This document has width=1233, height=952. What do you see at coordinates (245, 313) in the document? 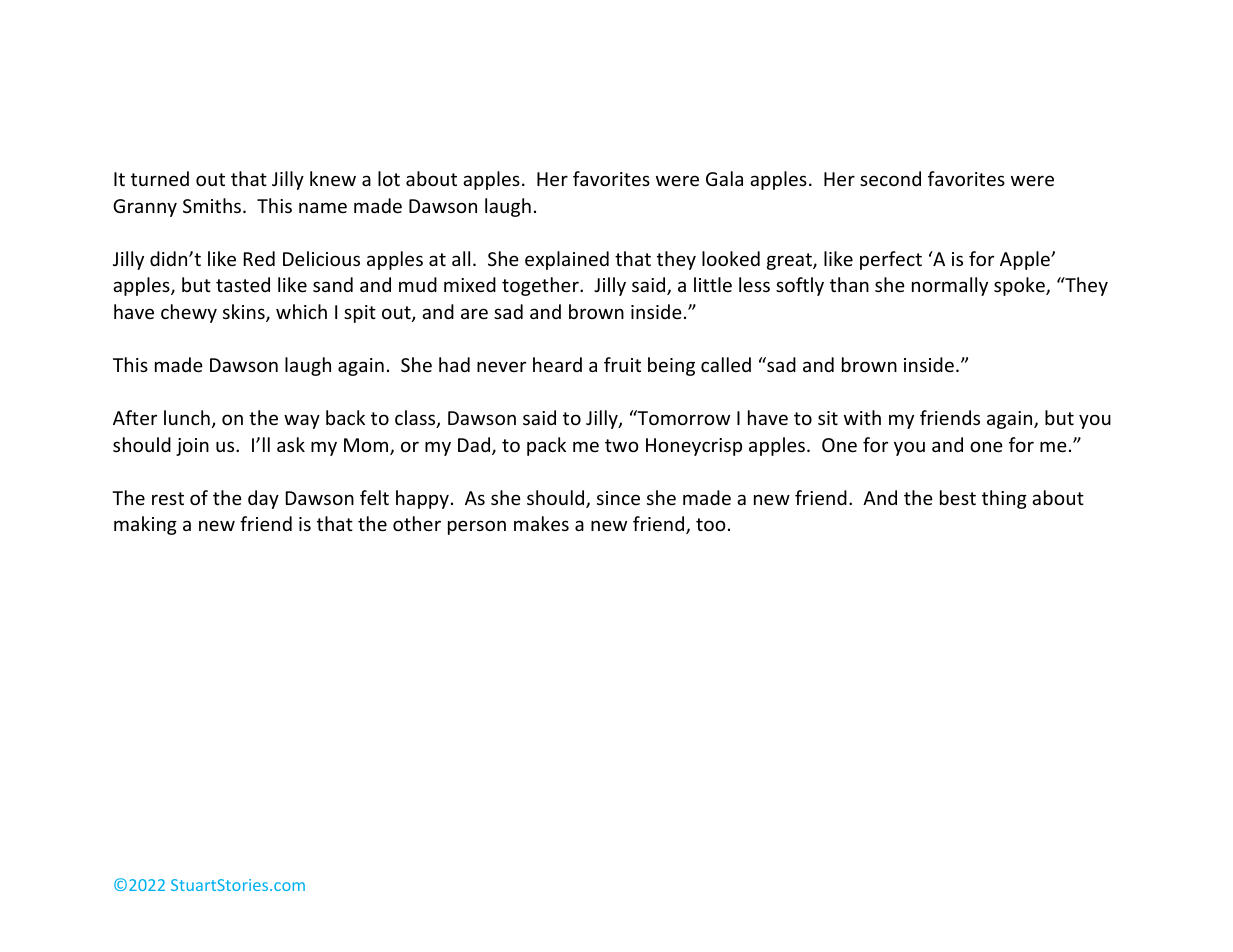
I see `skins` at bounding box center [245, 313].
